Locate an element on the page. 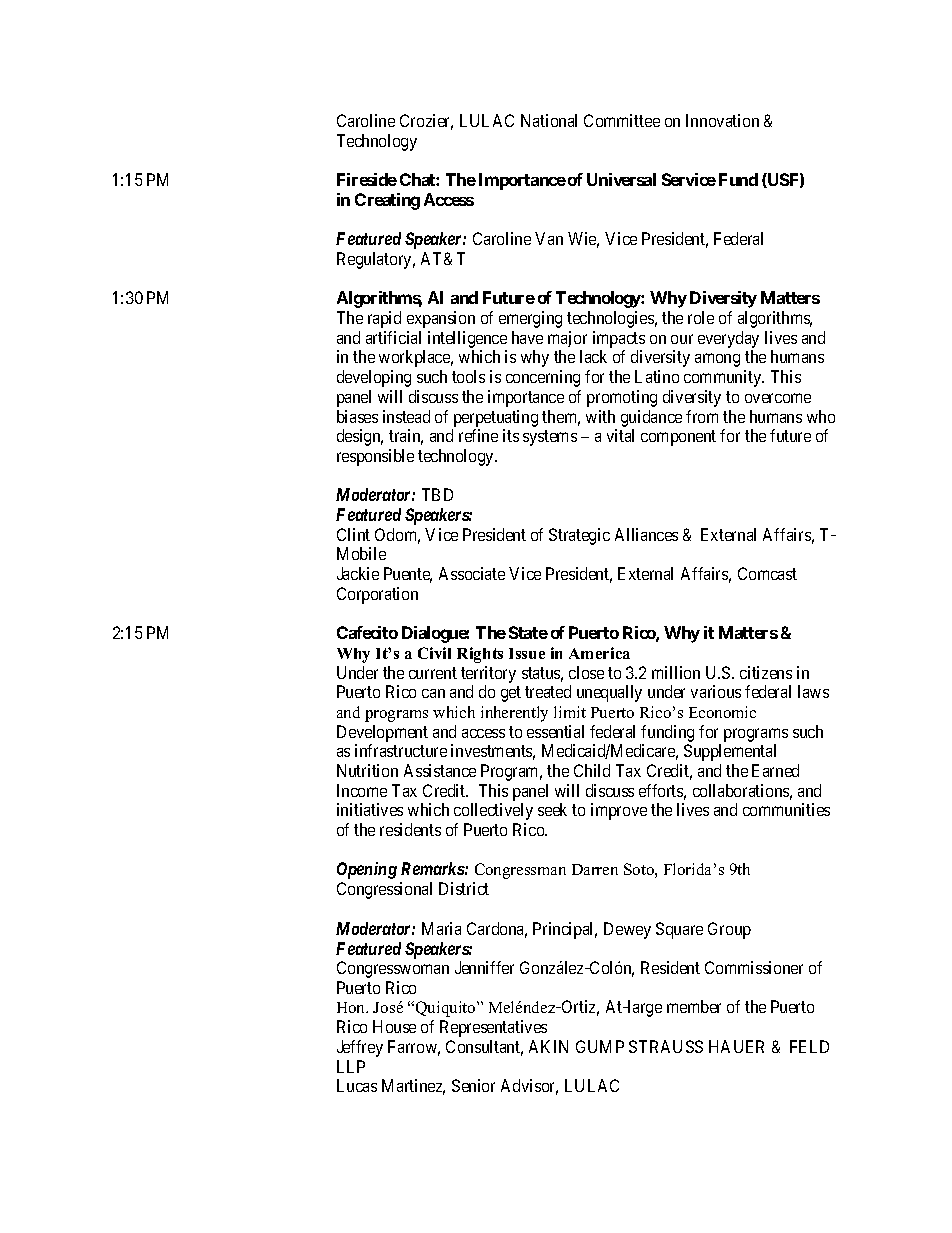  Committee is located at coordinates (622, 120).
